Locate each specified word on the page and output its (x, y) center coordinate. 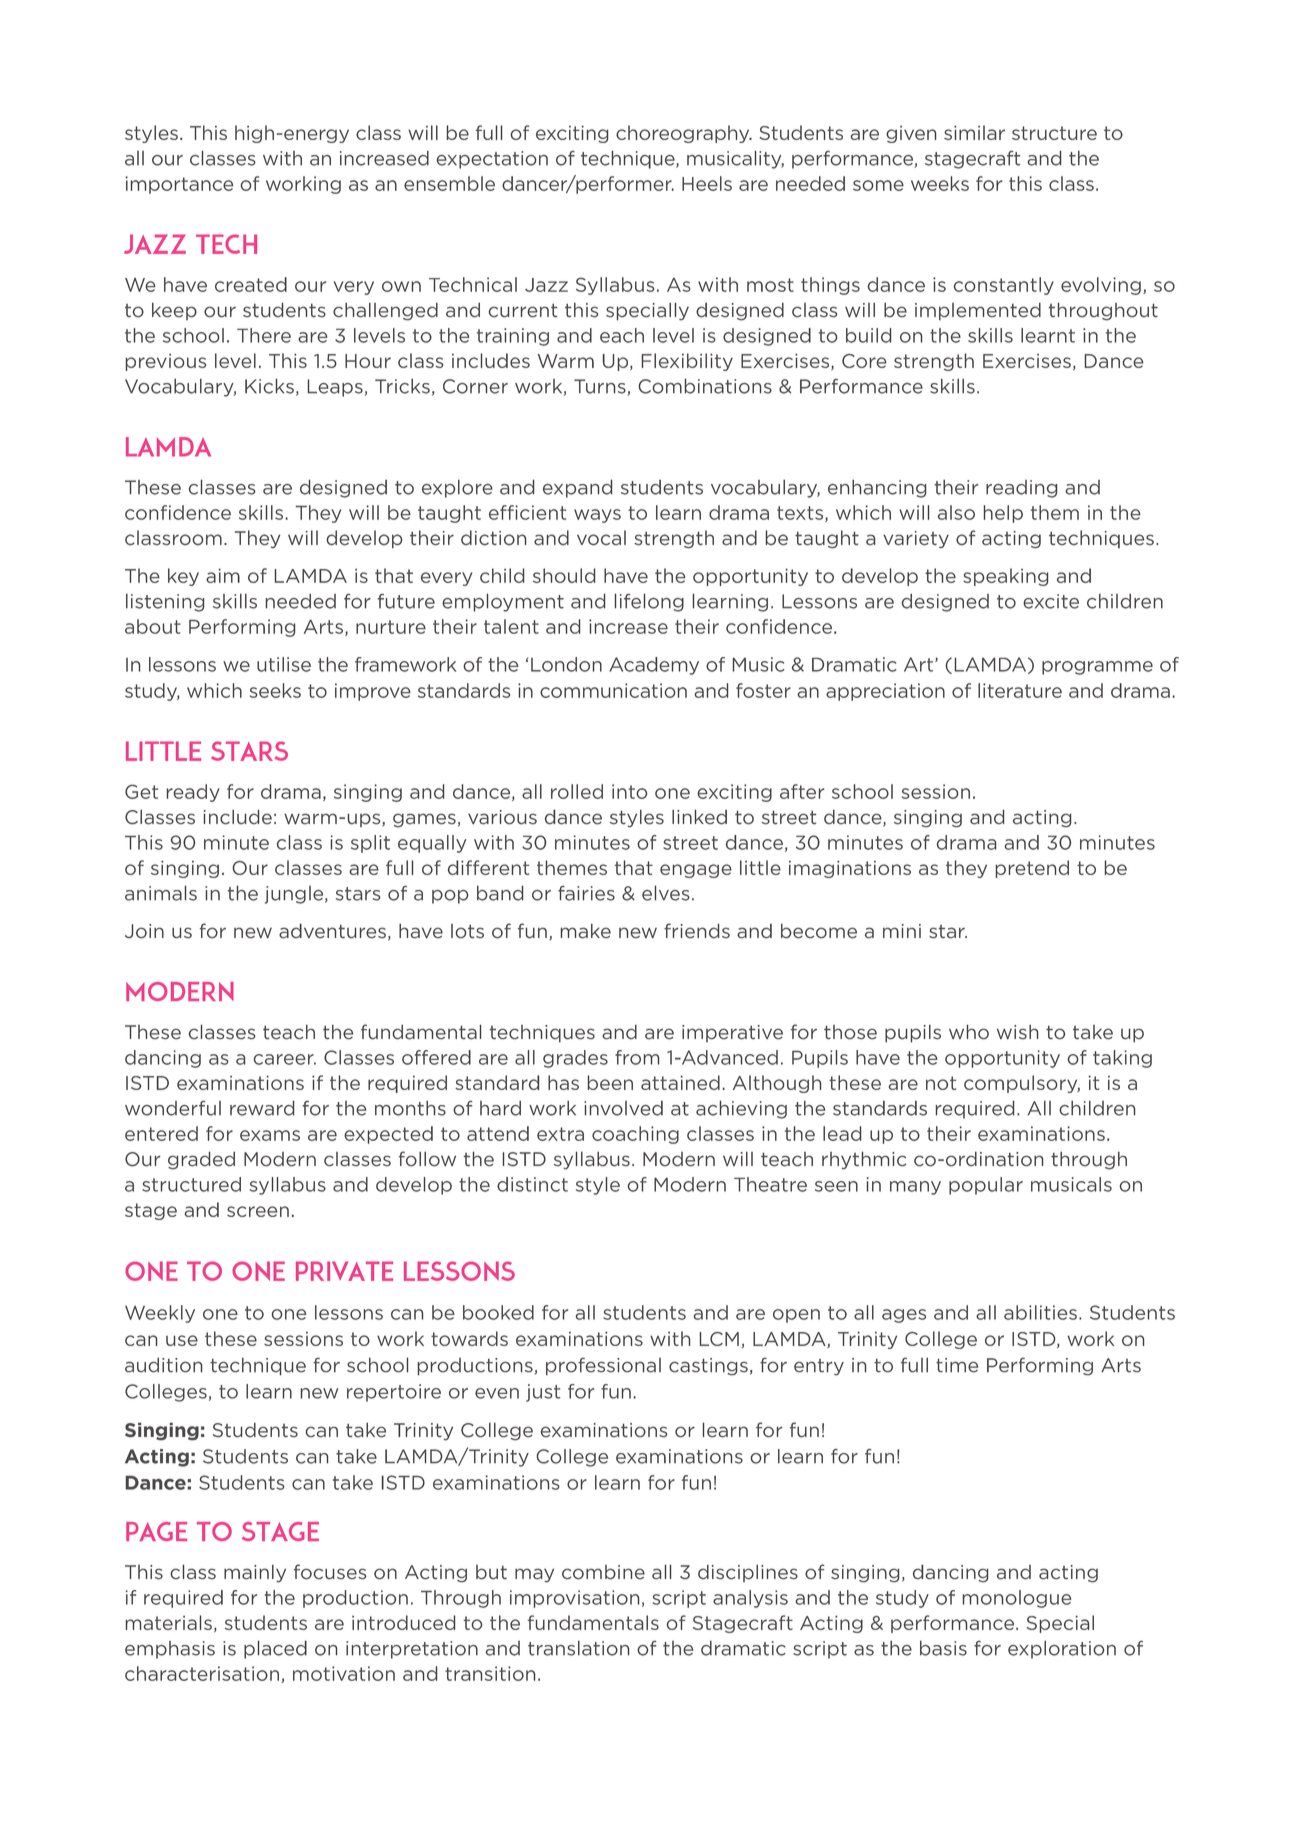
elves (666, 893)
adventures (332, 931)
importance (180, 185)
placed (275, 1649)
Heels (707, 183)
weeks (940, 183)
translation (578, 1648)
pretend (1032, 869)
